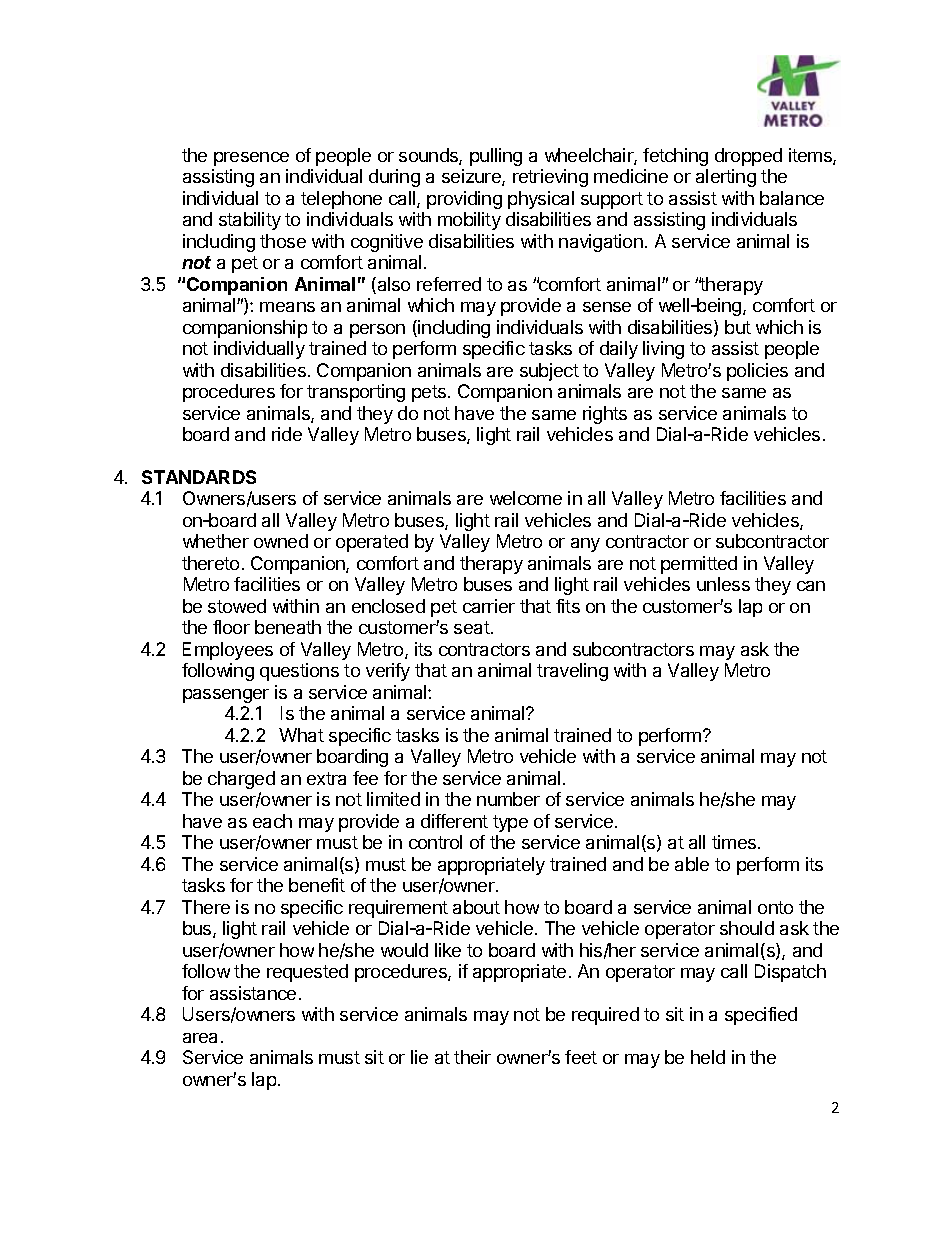  I want to click on subject, so click(549, 372).
